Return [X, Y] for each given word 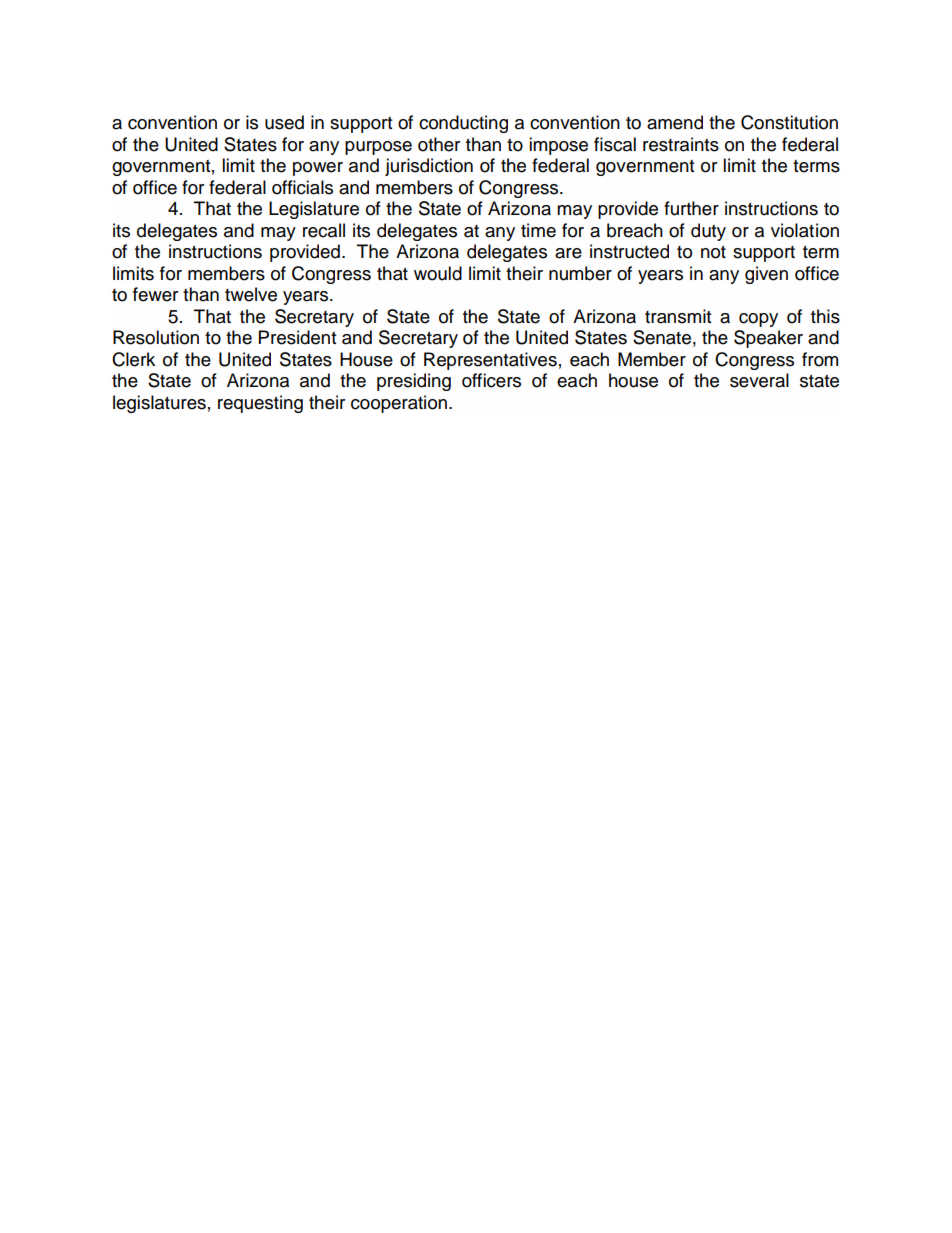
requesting [260, 404]
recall [324, 230]
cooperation [399, 404]
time [538, 230]
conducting [463, 124]
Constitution [789, 122]
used [284, 122]
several [759, 380]
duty [708, 232]
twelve [251, 294]
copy [758, 320]
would [438, 273]
